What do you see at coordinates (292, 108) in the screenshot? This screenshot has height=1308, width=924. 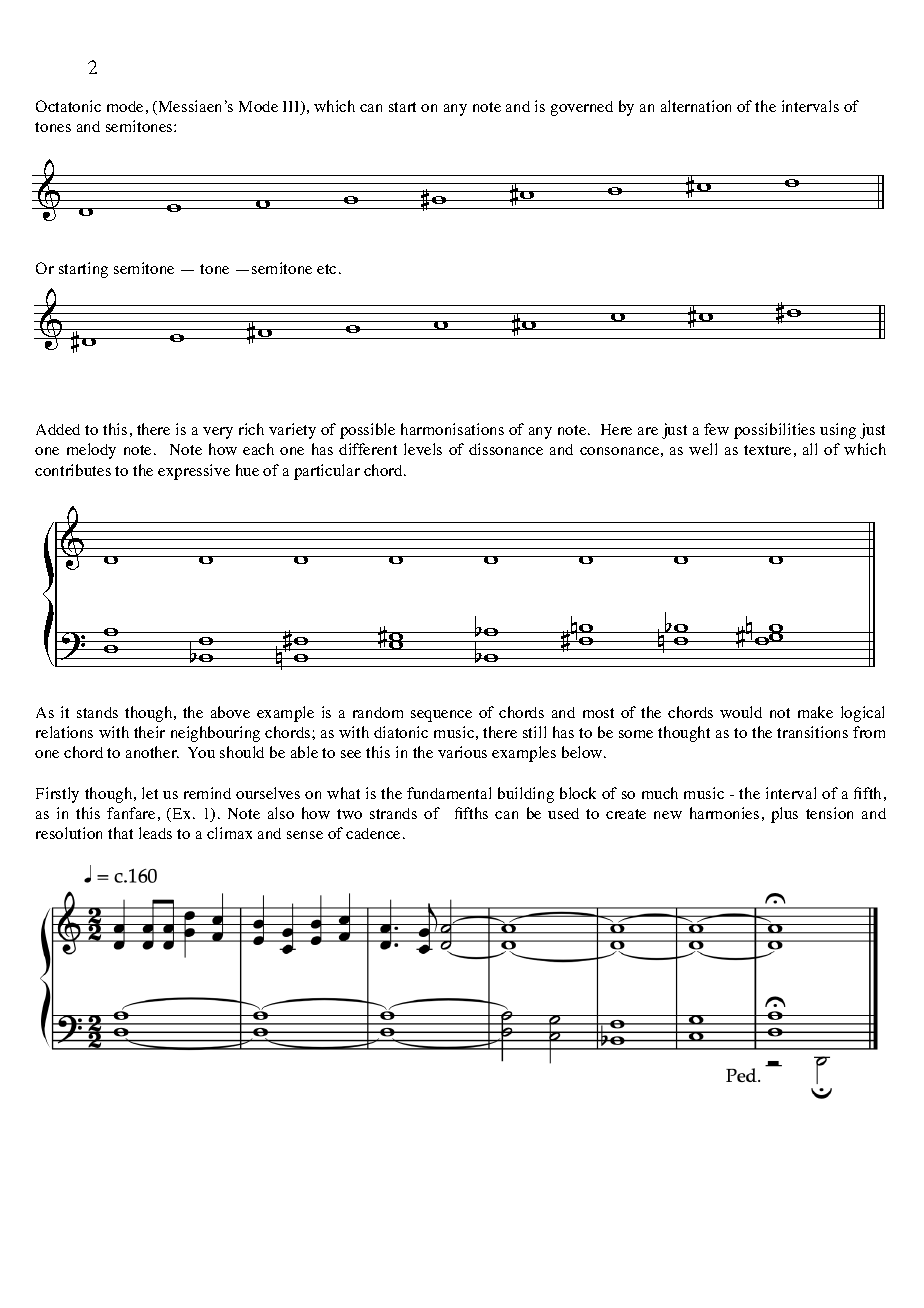 I see `III` at bounding box center [292, 108].
